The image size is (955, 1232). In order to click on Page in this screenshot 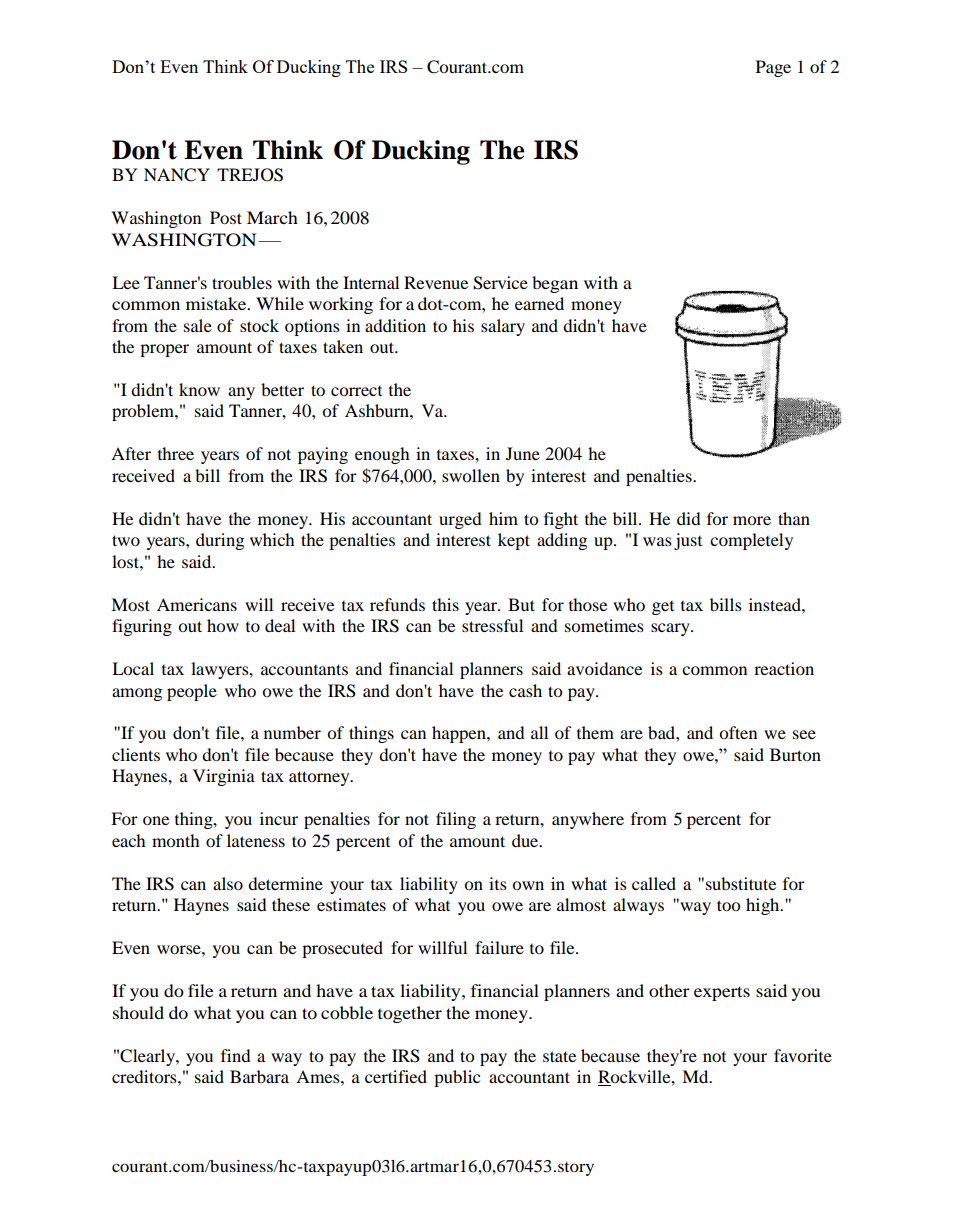, I will do `click(773, 68)`.
